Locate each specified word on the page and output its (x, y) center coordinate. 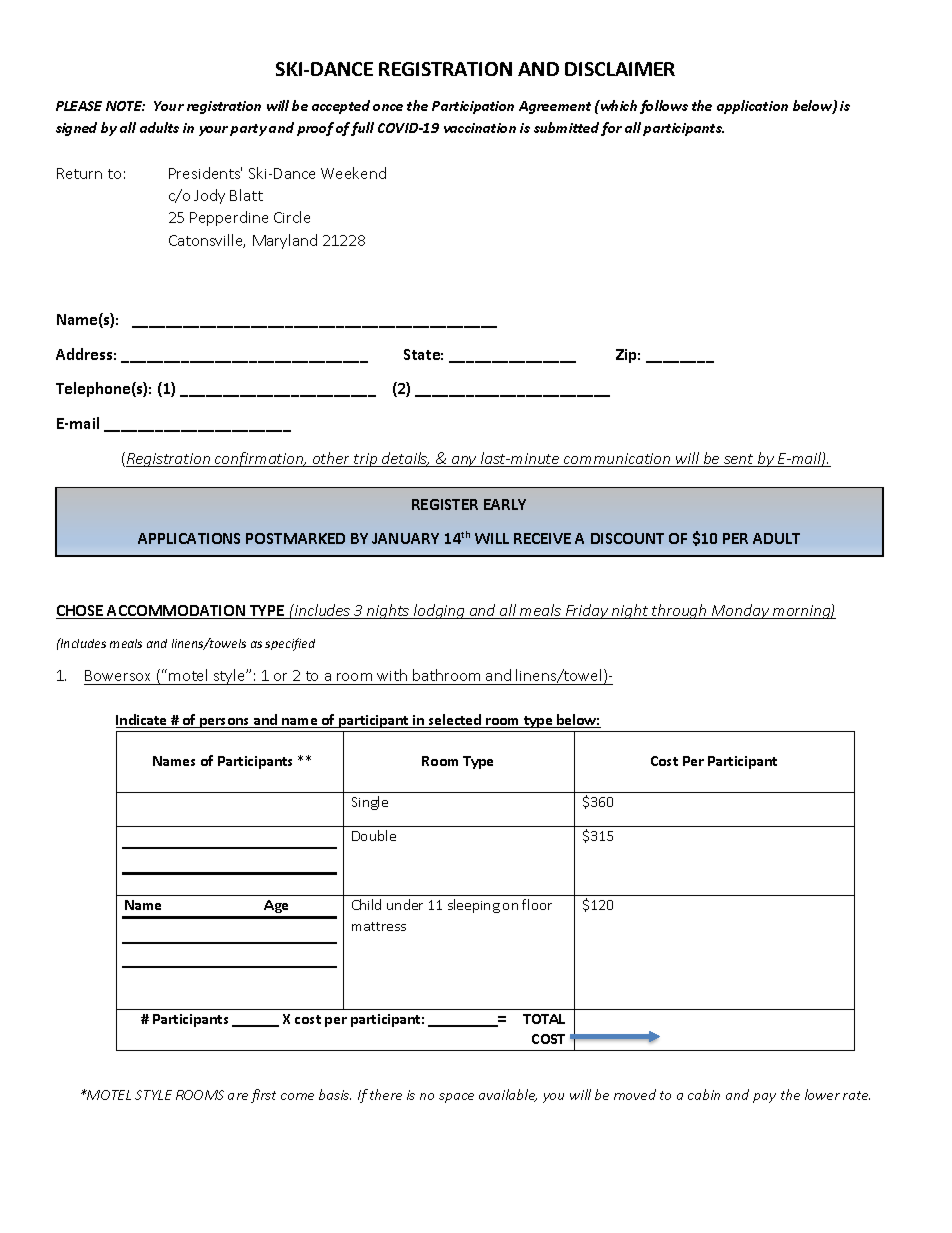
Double (374, 835)
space (456, 1098)
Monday (740, 611)
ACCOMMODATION (177, 612)
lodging (439, 611)
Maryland (285, 241)
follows (664, 107)
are (238, 1096)
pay (764, 1098)
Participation (473, 107)
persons (225, 723)
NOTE (125, 106)
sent (739, 460)
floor (537, 904)
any (464, 461)
